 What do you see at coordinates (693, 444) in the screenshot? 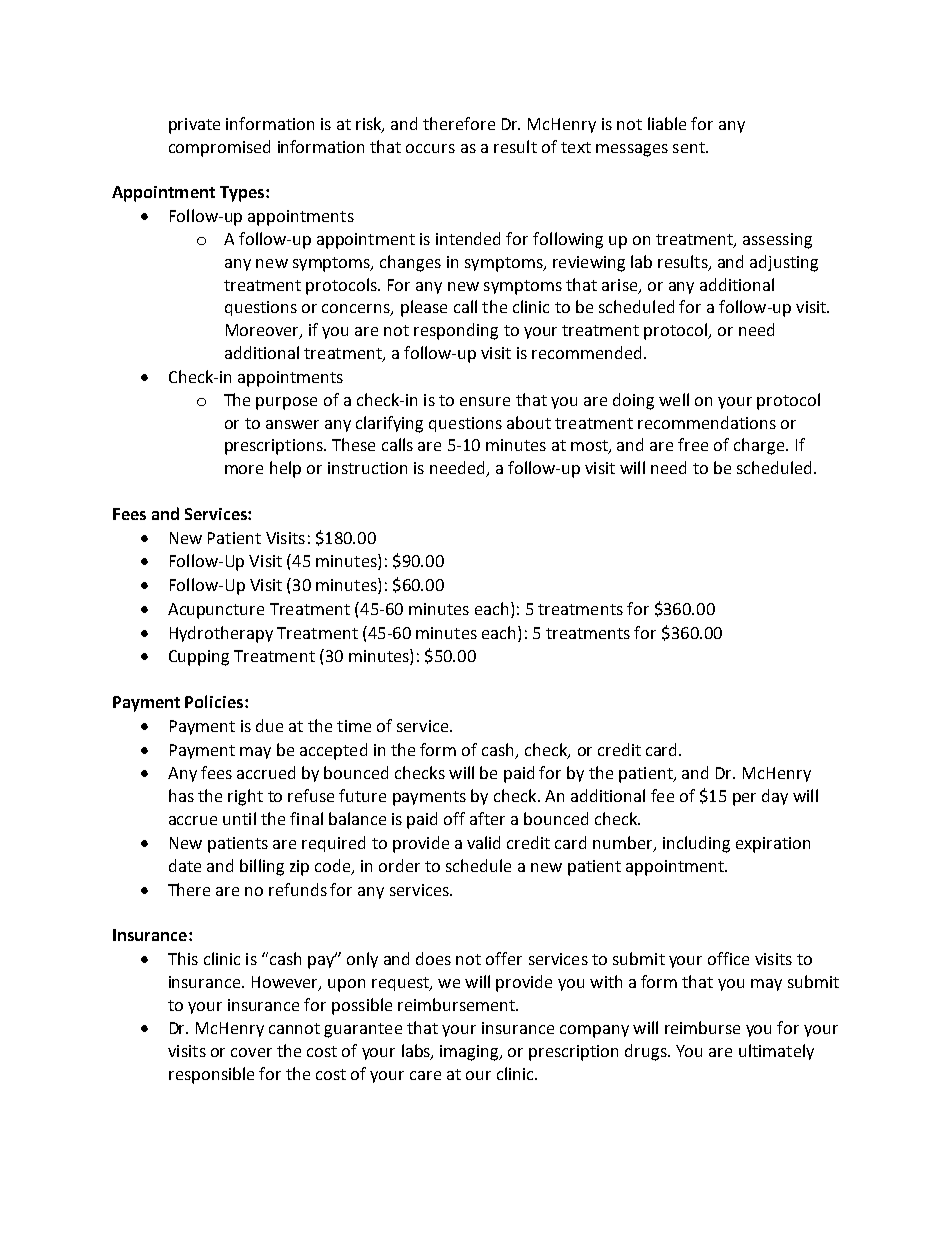
I see `free` at bounding box center [693, 444].
